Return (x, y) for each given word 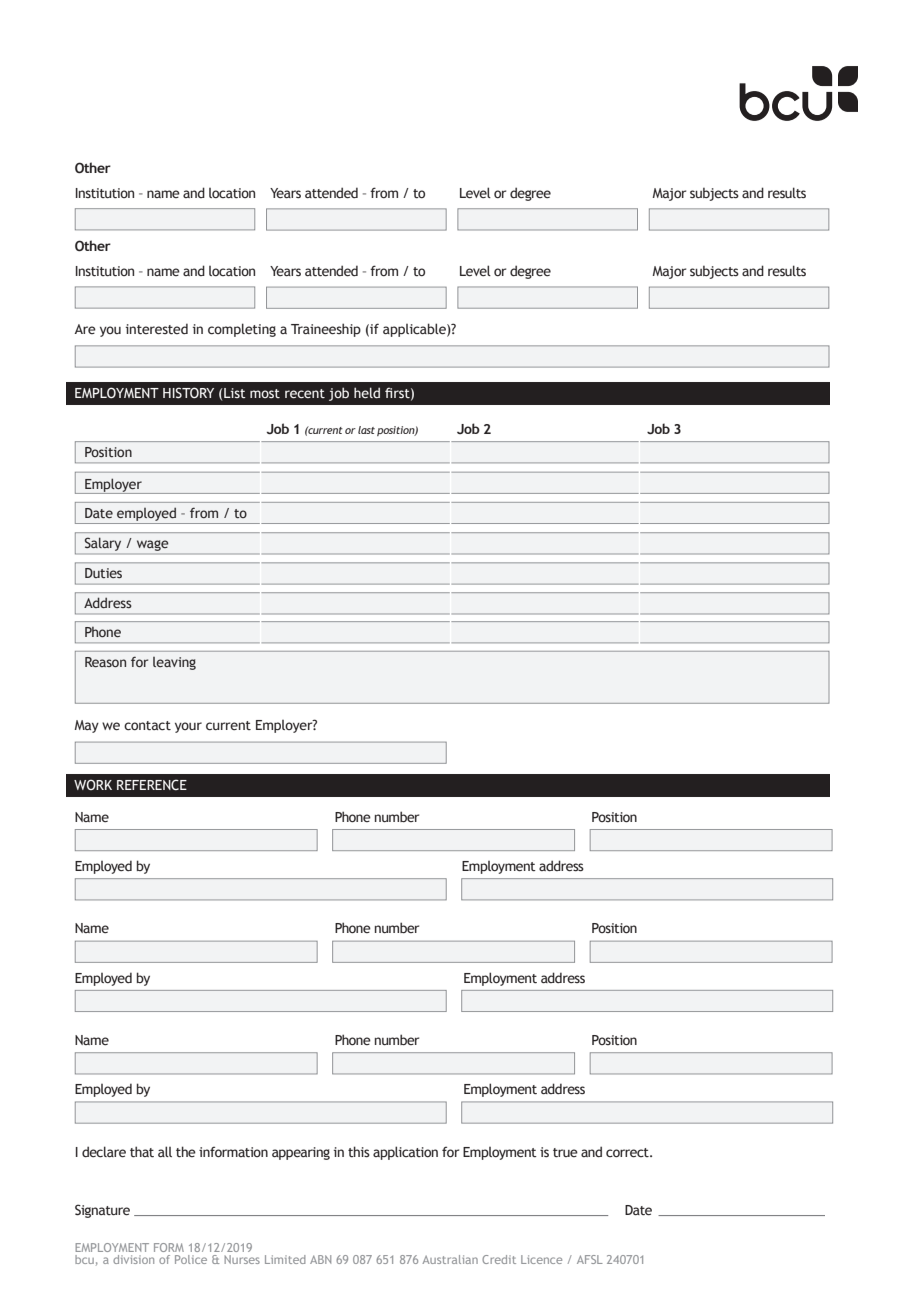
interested (157, 329)
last (366, 430)
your (188, 727)
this (359, 1151)
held (367, 392)
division (133, 1259)
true (565, 1153)
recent (305, 394)
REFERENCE (152, 784)
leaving (174, 663)
